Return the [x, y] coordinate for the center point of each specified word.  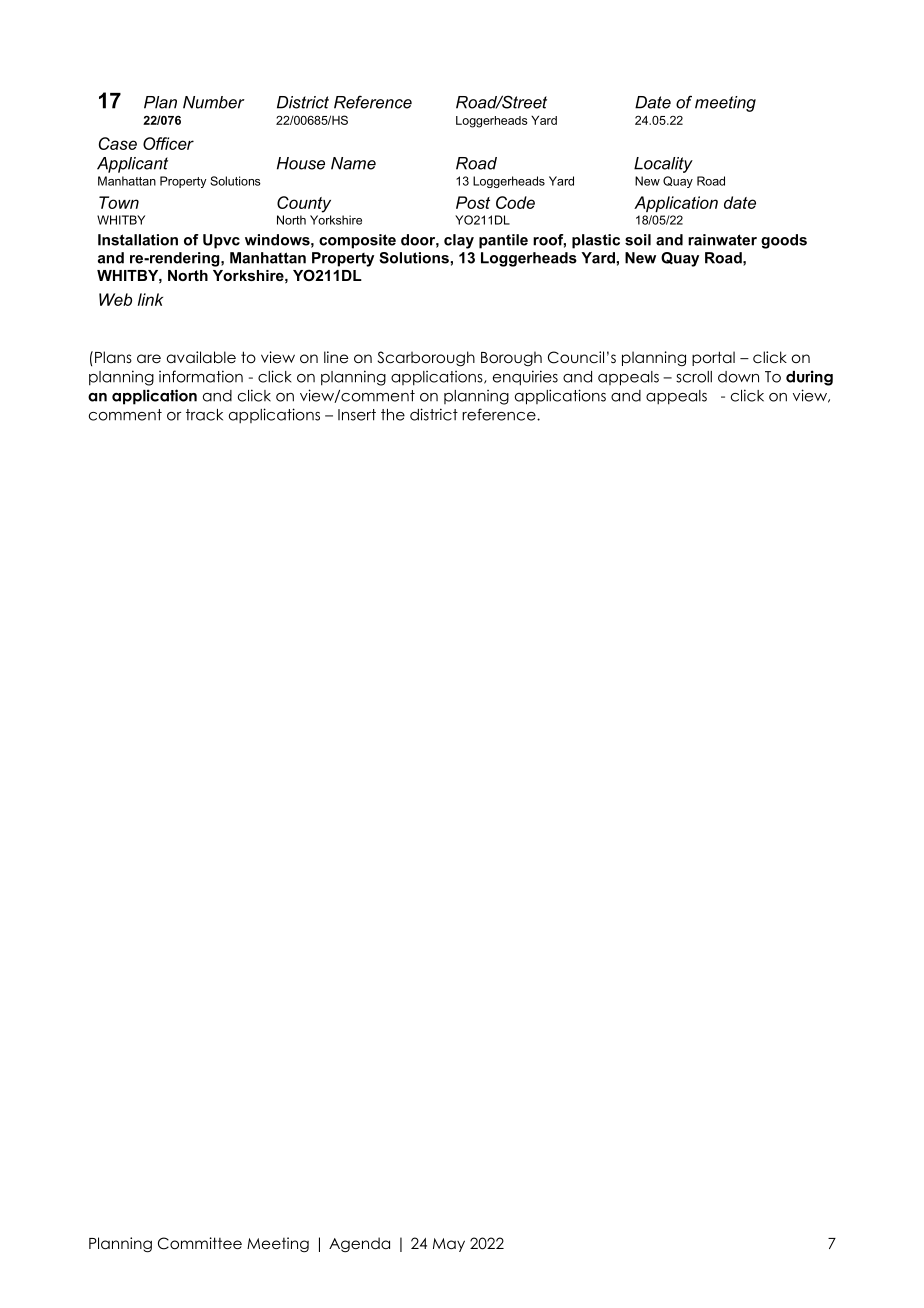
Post [473, 202]
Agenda [359, 1245]
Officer [168, 143]
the [393, 415]
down [738, 377]
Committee [200, 1243]
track [204, 415]
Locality [663, 165]
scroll [694, 377]
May [449, 1245]
